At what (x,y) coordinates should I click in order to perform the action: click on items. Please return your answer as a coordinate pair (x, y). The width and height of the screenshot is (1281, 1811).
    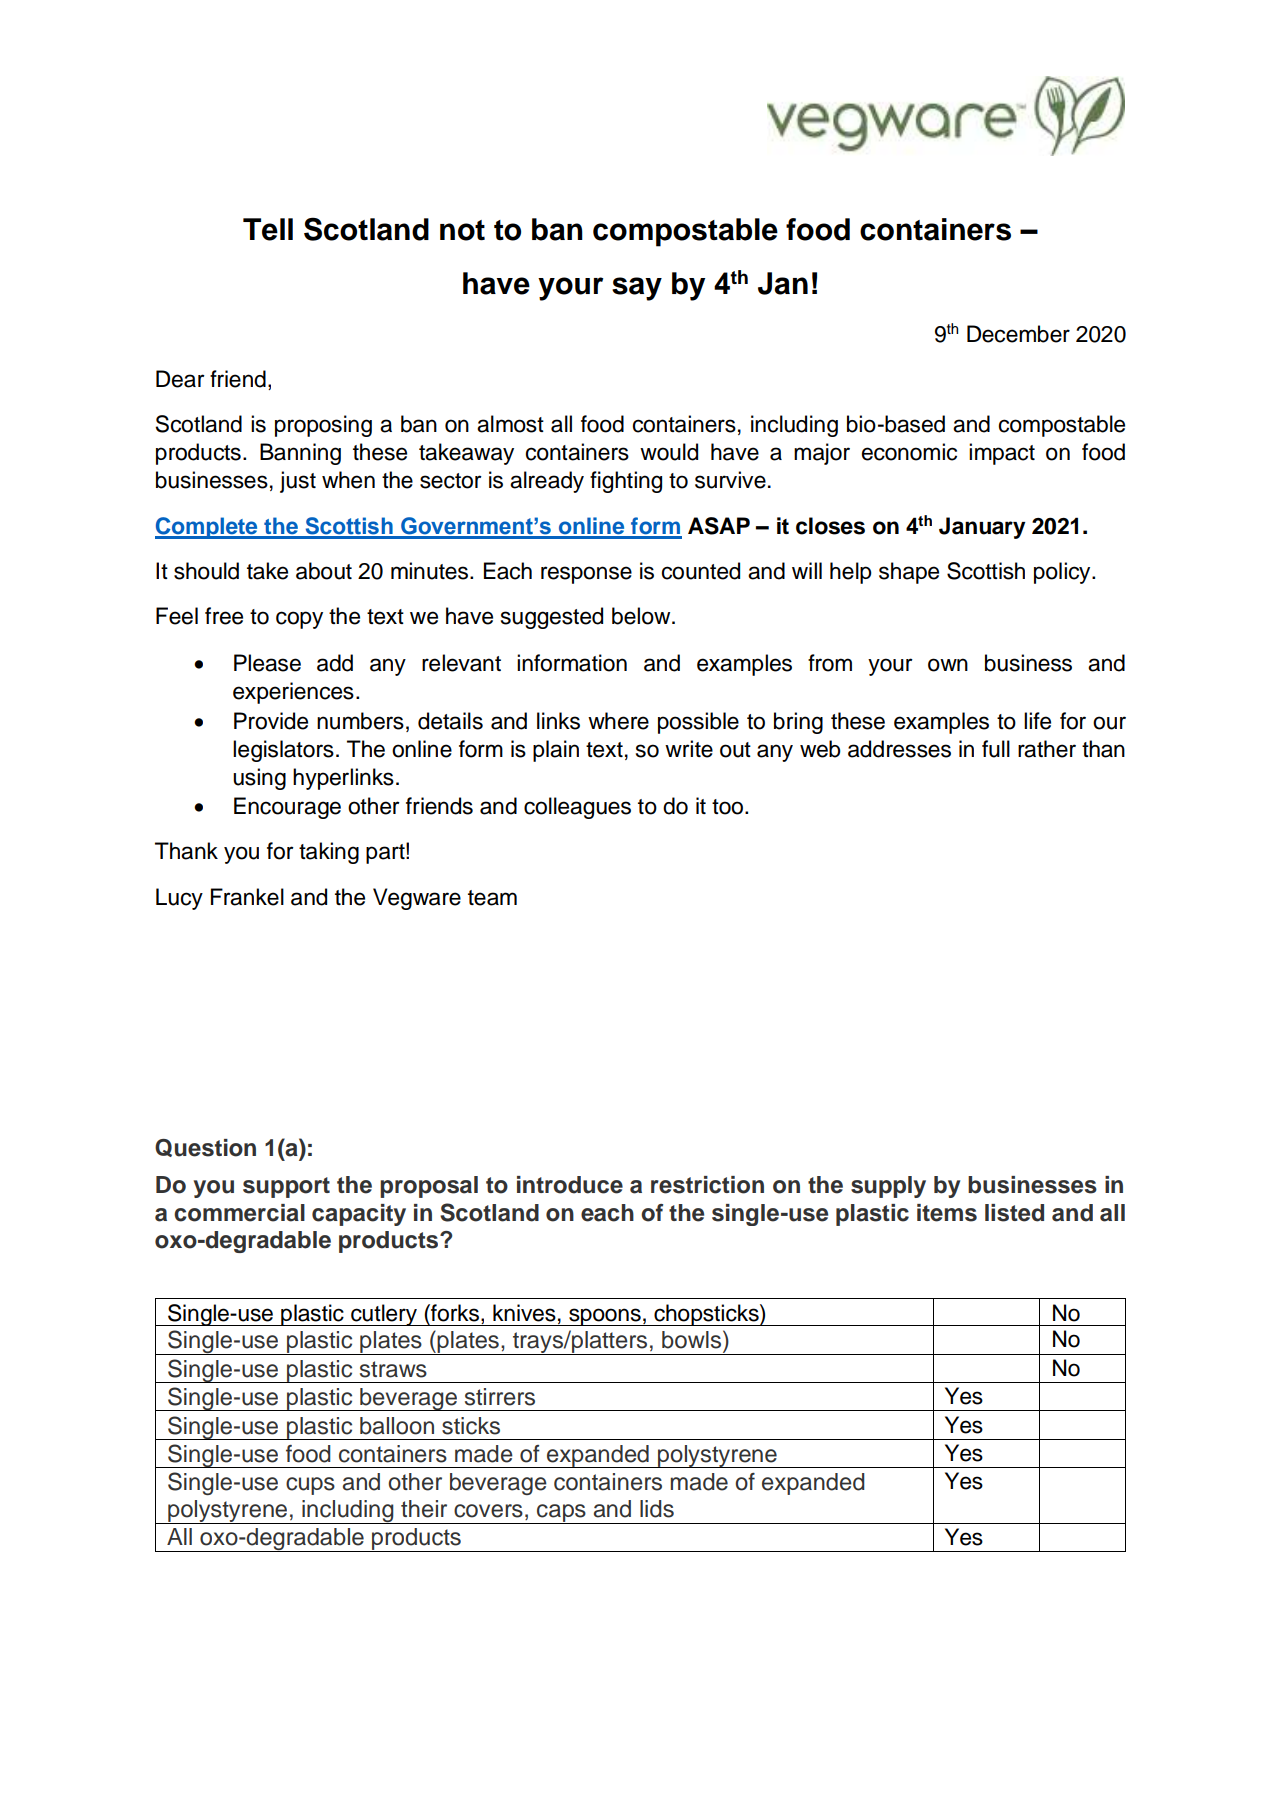
    Looking at the image, I should click on (947, 1213).
